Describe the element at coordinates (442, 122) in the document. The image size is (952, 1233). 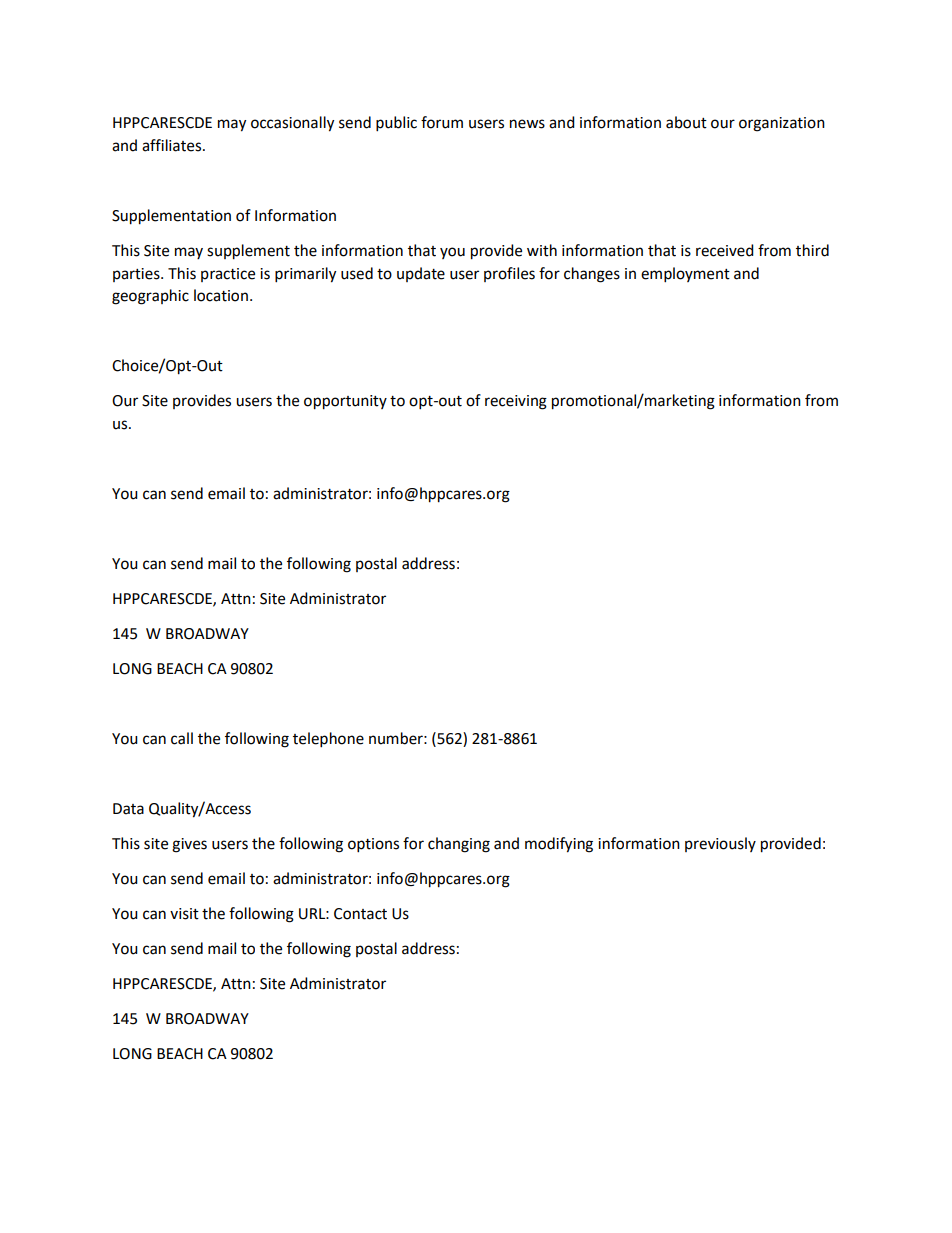
I see `forum` at that location.
